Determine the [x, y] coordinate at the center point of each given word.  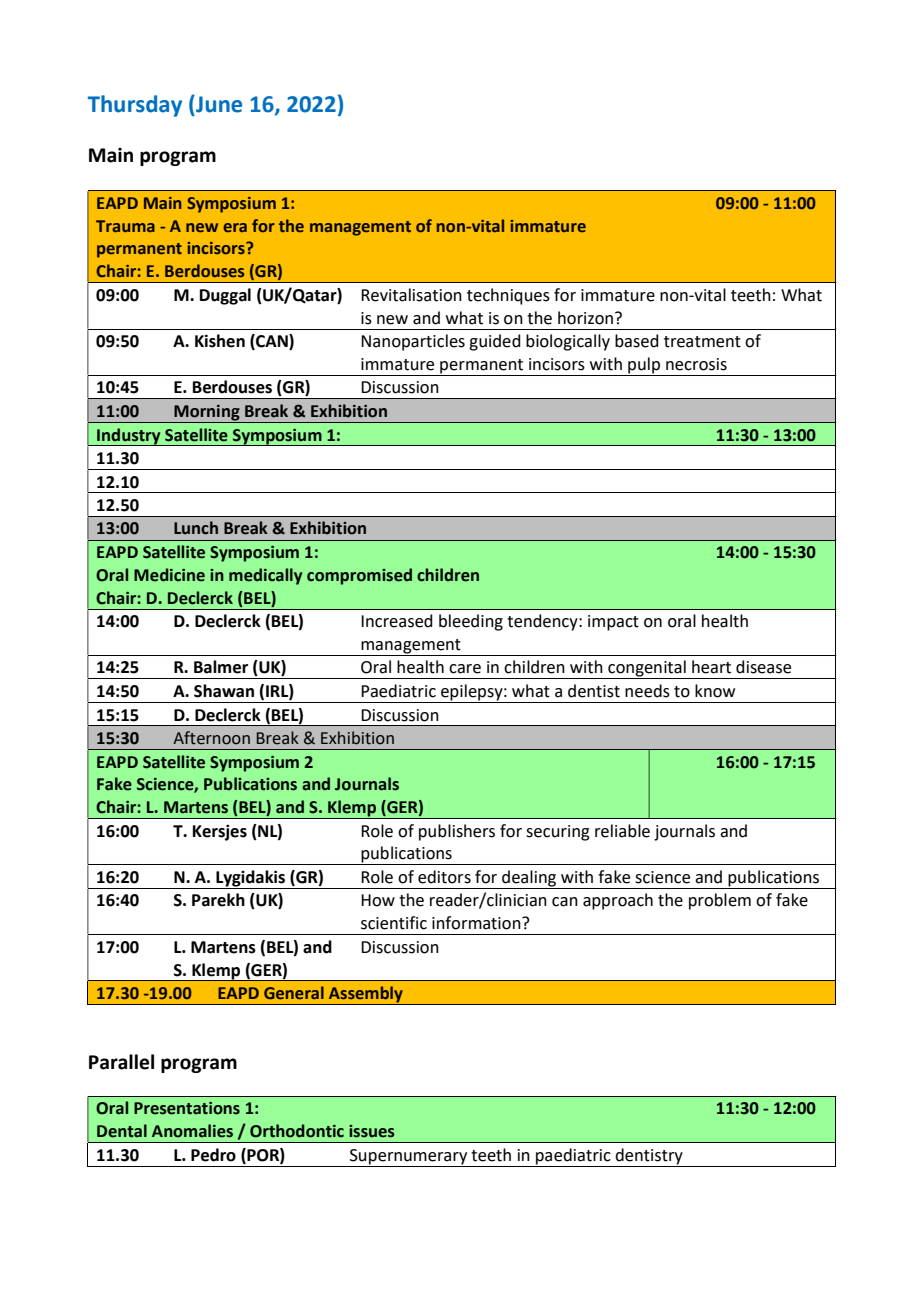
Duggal [225, 296]
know [715, 691]
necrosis [696, 364]
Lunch [196, 528]
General [294, 992]
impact [613, 623]
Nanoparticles [413, 342]
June [218, 104]
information [477, 923]
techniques [508, 296]
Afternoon [211, 738]
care [465, 669]
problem [720, 901]
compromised [359, 576]
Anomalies [192, 1131]
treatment [702, 342]
